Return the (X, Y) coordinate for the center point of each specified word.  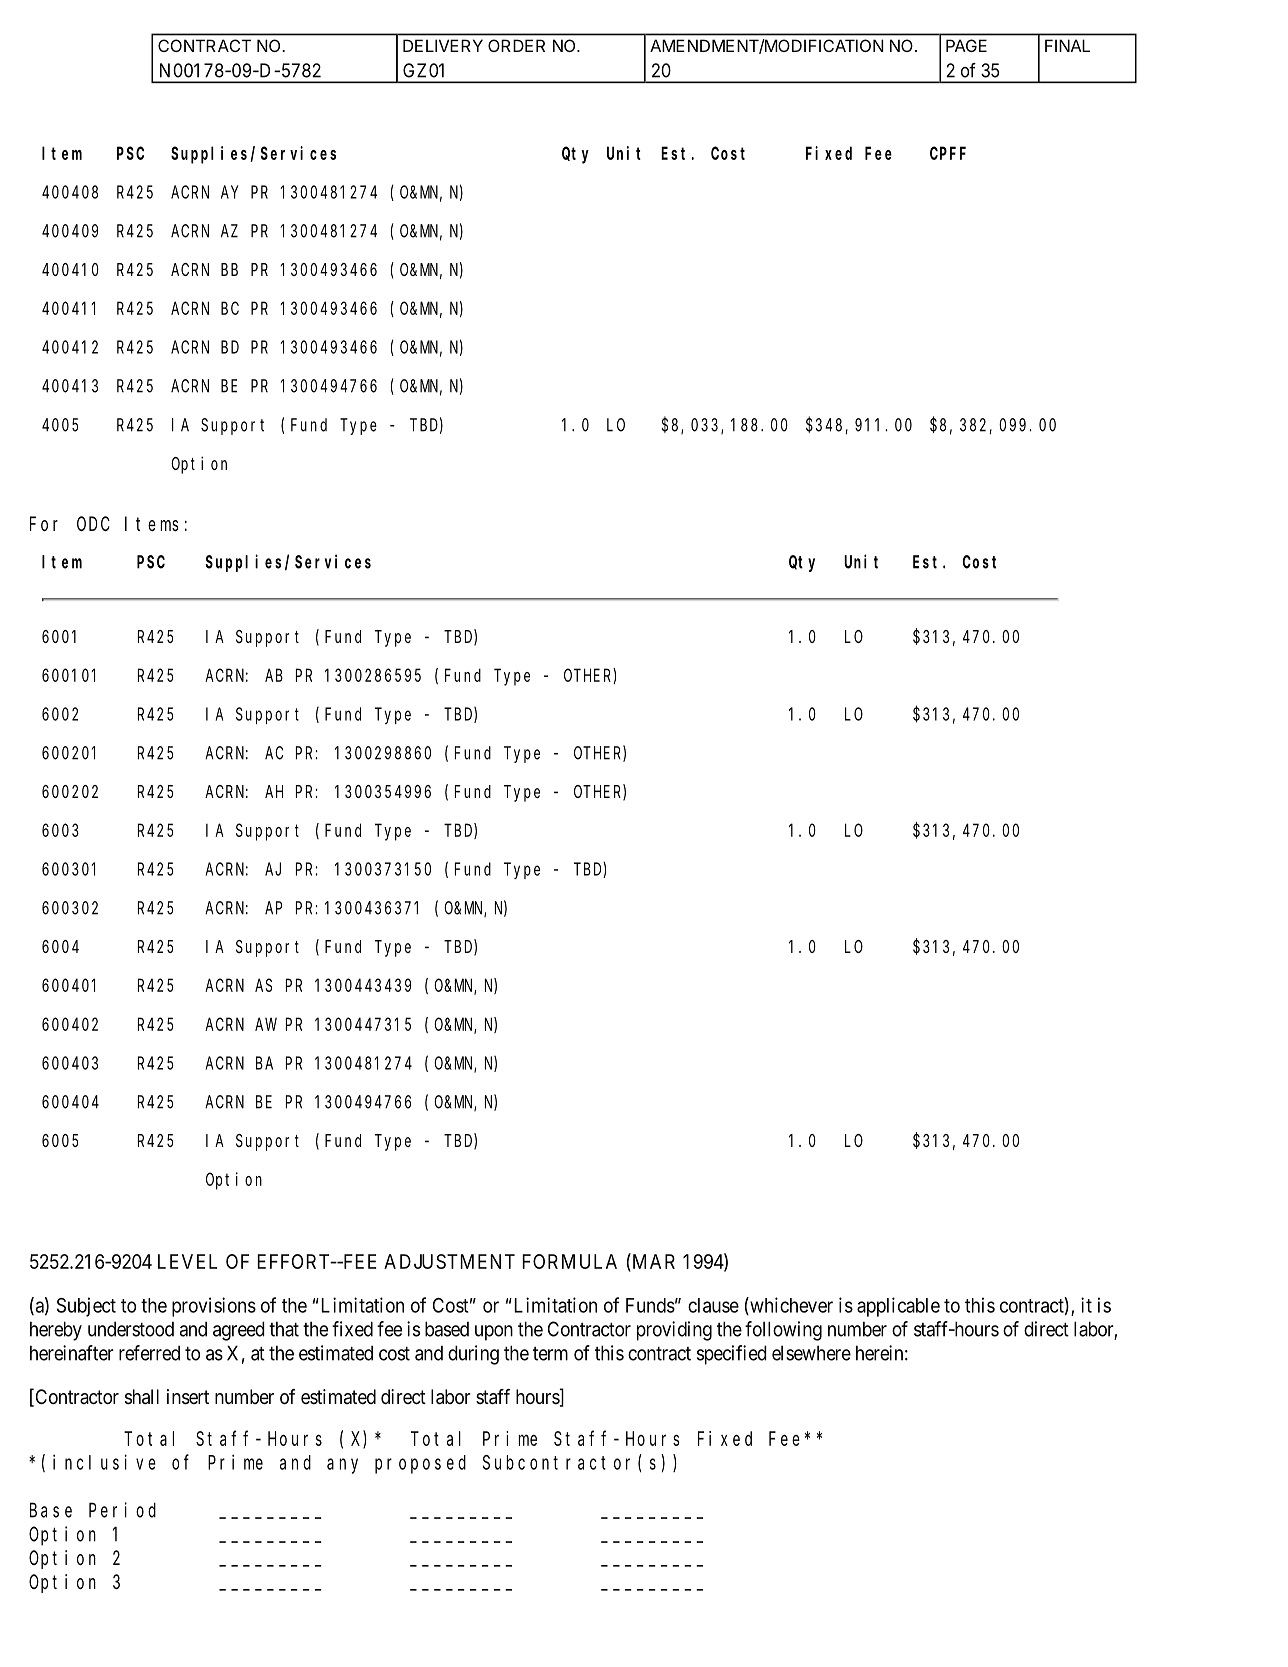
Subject (86, 1307)
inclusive (104, 1462)
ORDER (516, 45)
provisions (214, 1307)
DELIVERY (443, 45)
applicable (898, 1307)
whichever (790, 1306)
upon (494, 1333)
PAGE (966, 45)
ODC (93, 524)
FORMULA (569, 1261)
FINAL (1067, 45)
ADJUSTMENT (449, 1261)
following (783, 1331)
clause (713, 1305)
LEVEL (187, 1261)
